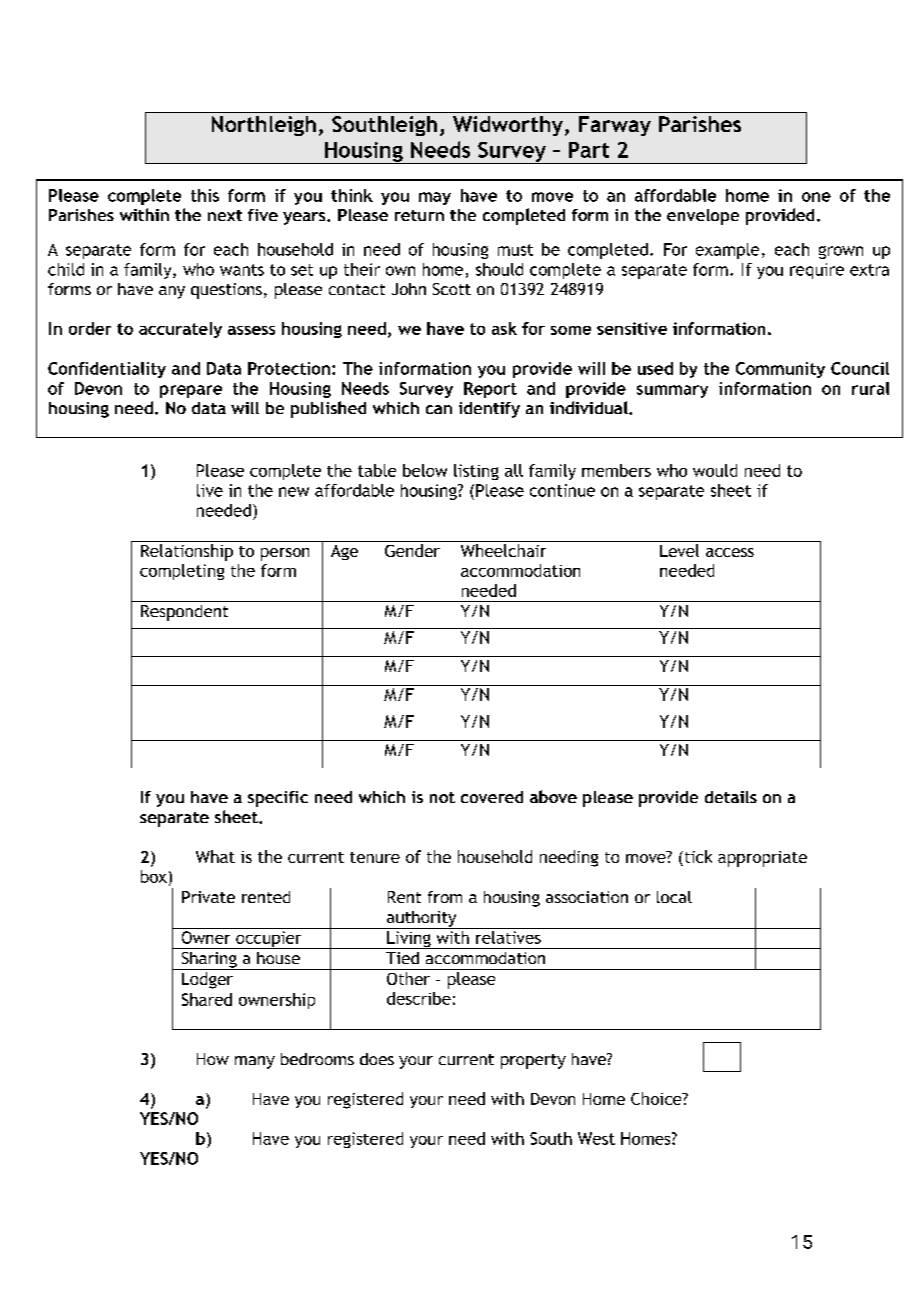  Describe the element at coordinates (490, 390) in the page. I see `Report` at that location.
